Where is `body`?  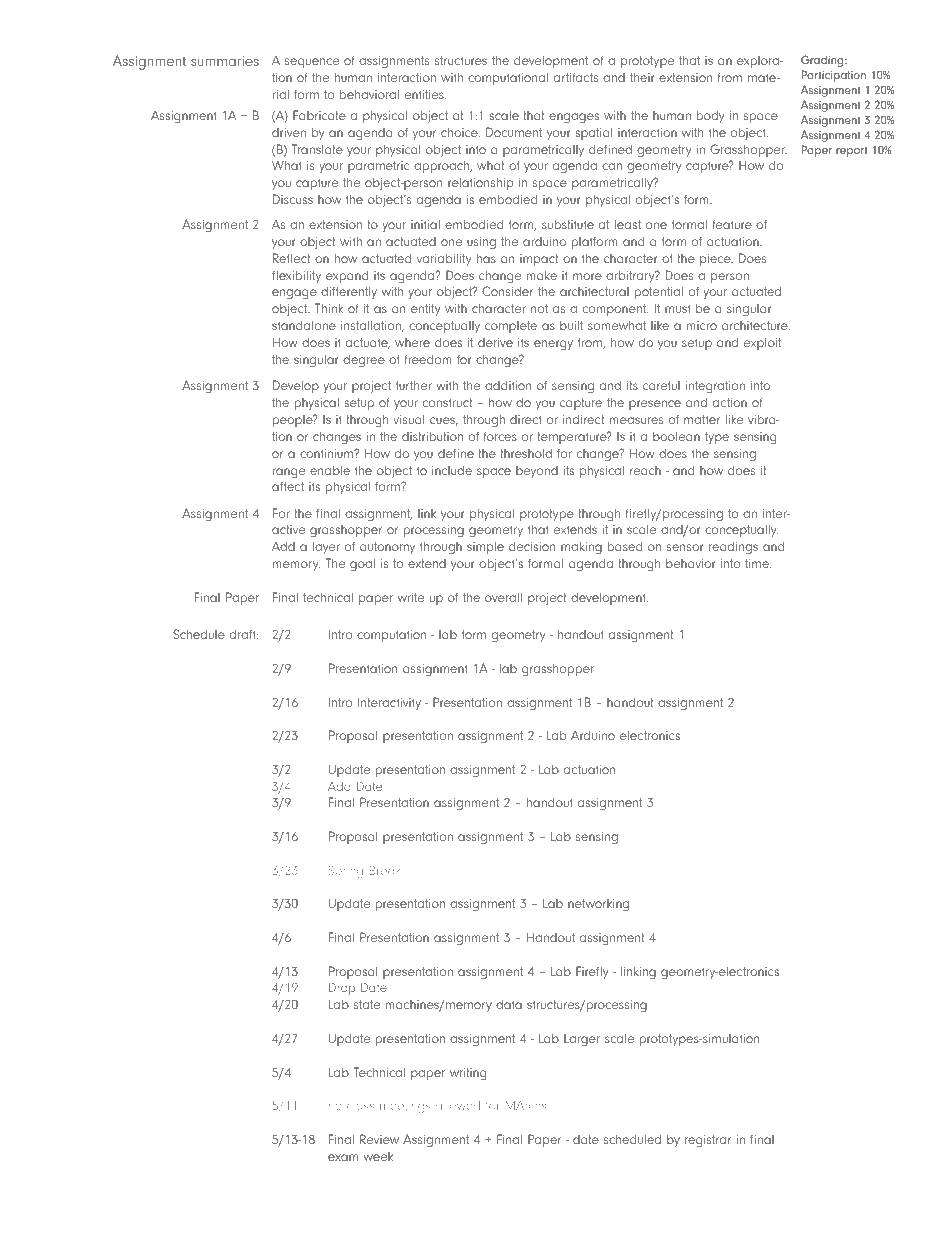 body is located at coordinates (710, 116).
